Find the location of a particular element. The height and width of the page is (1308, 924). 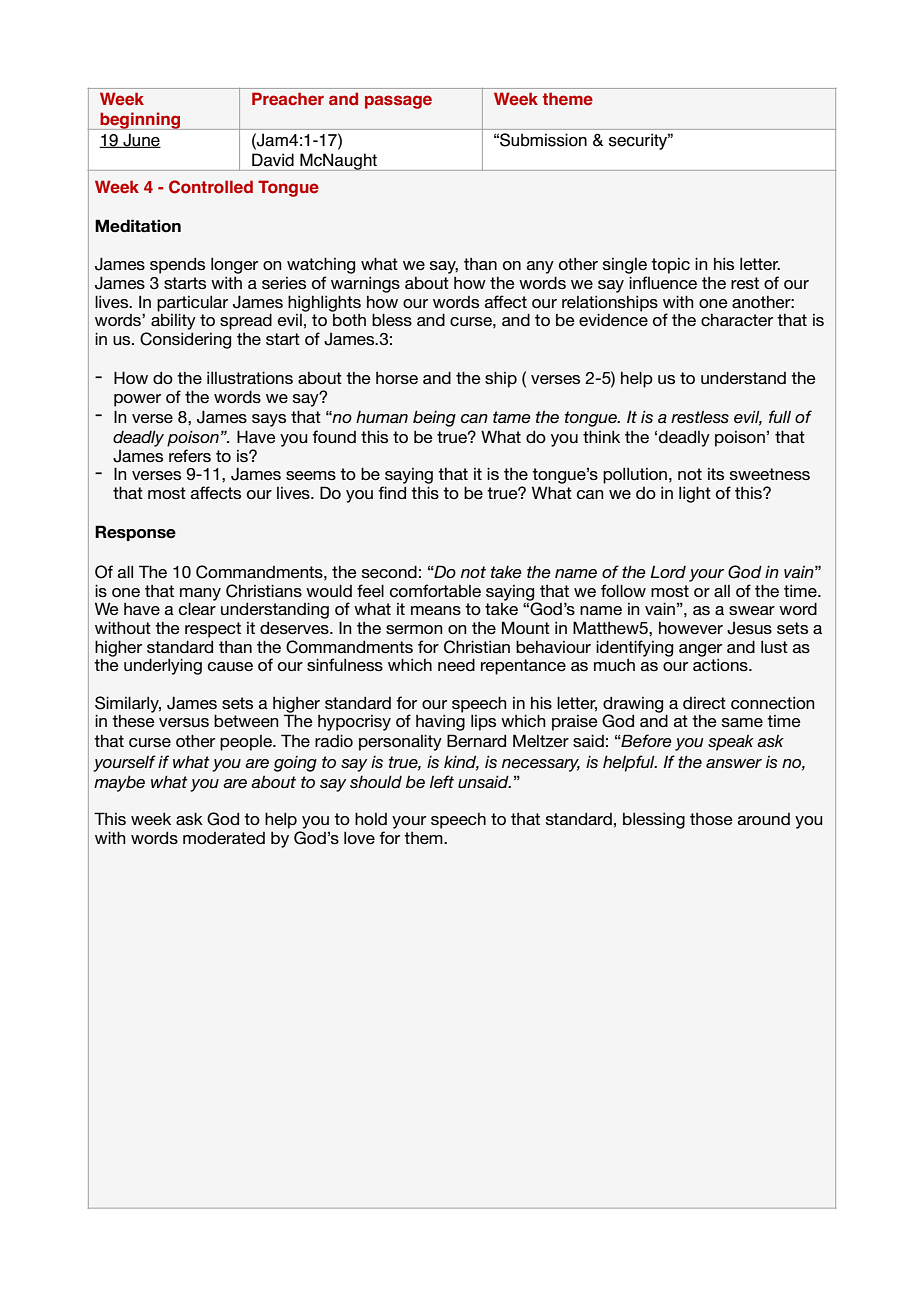

need is located at coordinates (456, 664).
